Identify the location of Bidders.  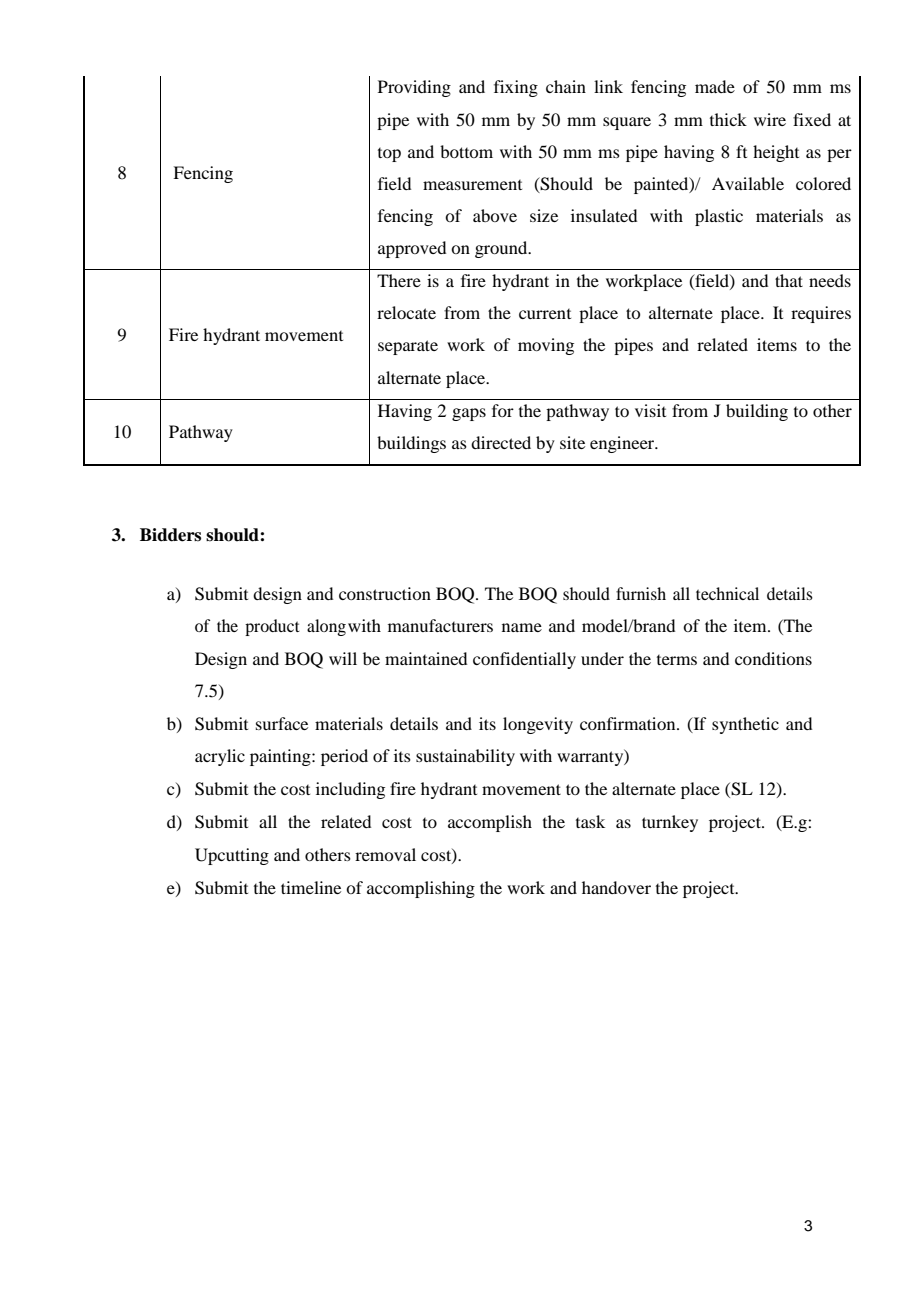
(170, 535).
